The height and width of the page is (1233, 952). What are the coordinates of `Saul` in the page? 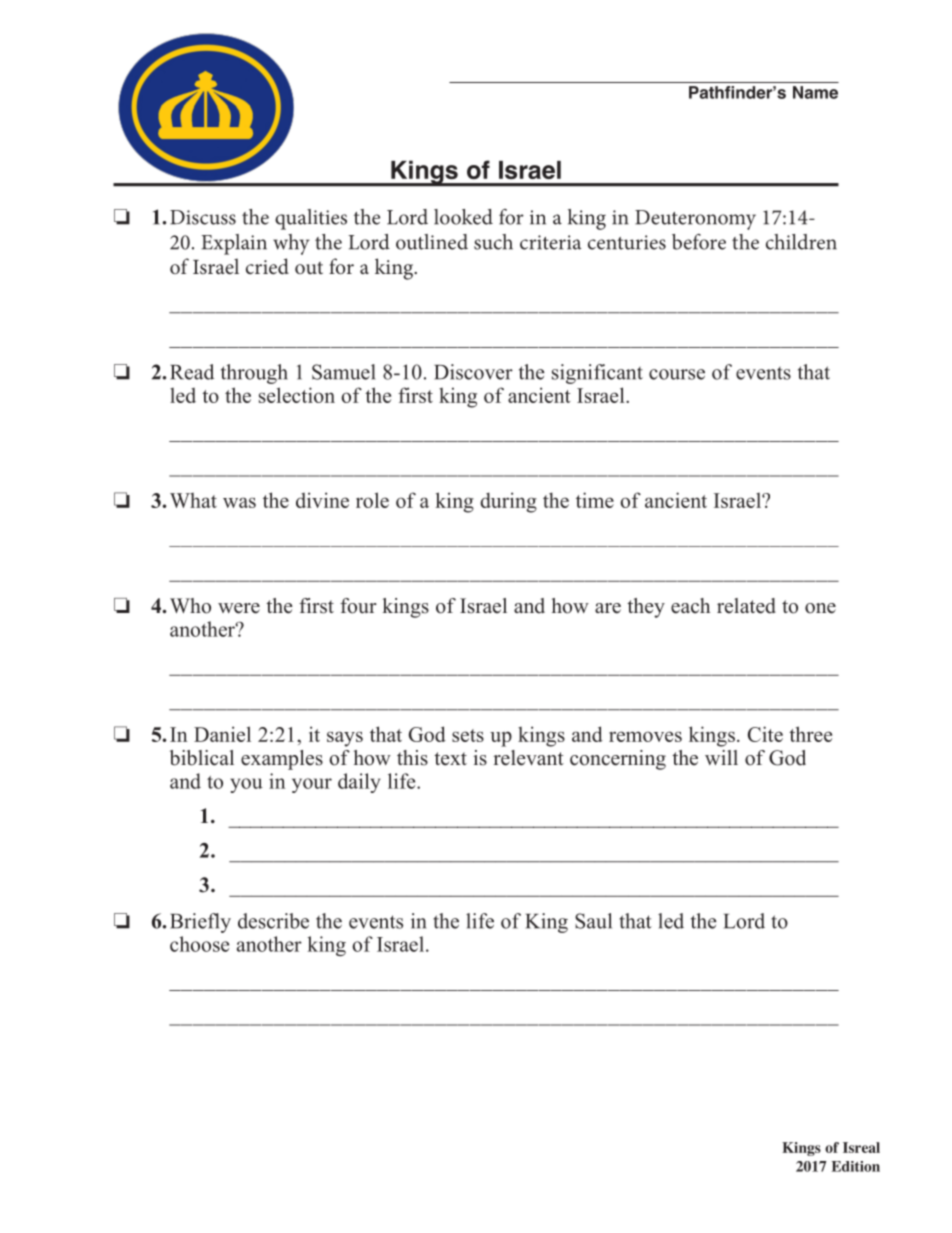 It's located at (593, 921).
